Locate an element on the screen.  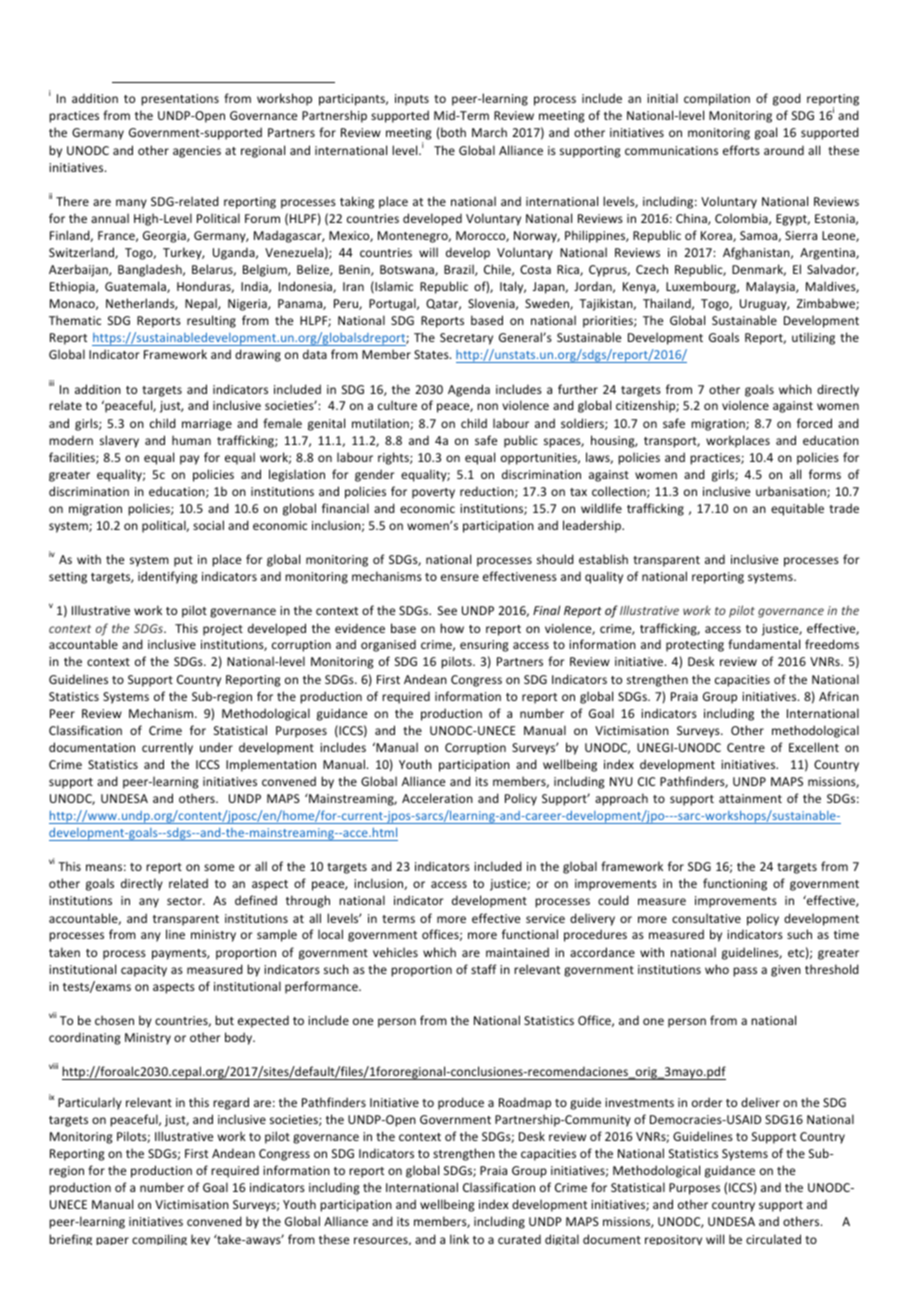
slavery is located at coordinates (119, 441).
